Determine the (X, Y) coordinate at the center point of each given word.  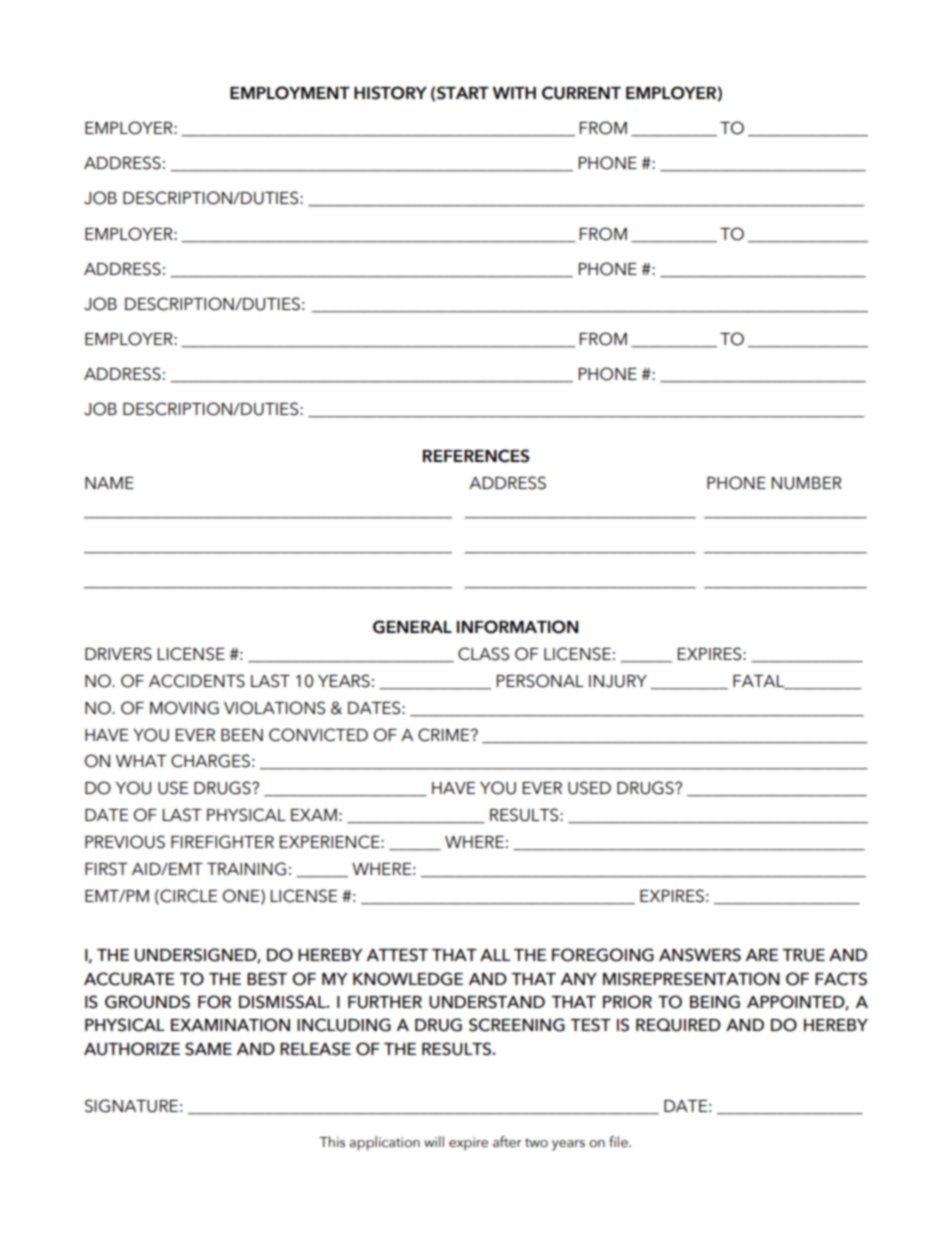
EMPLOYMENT (290, 93)
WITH (514, 93)
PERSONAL (540, 681)
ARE (762, 955)
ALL (495, 955)
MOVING (184, 708)
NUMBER (807, 483)
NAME (109, 483)
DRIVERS (118, 654)
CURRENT (581, 93)
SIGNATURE (131, 1106)
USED (589, 788)
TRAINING (246, 869)
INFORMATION (517, 627)
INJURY (618, 681)
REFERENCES (476, 456)
